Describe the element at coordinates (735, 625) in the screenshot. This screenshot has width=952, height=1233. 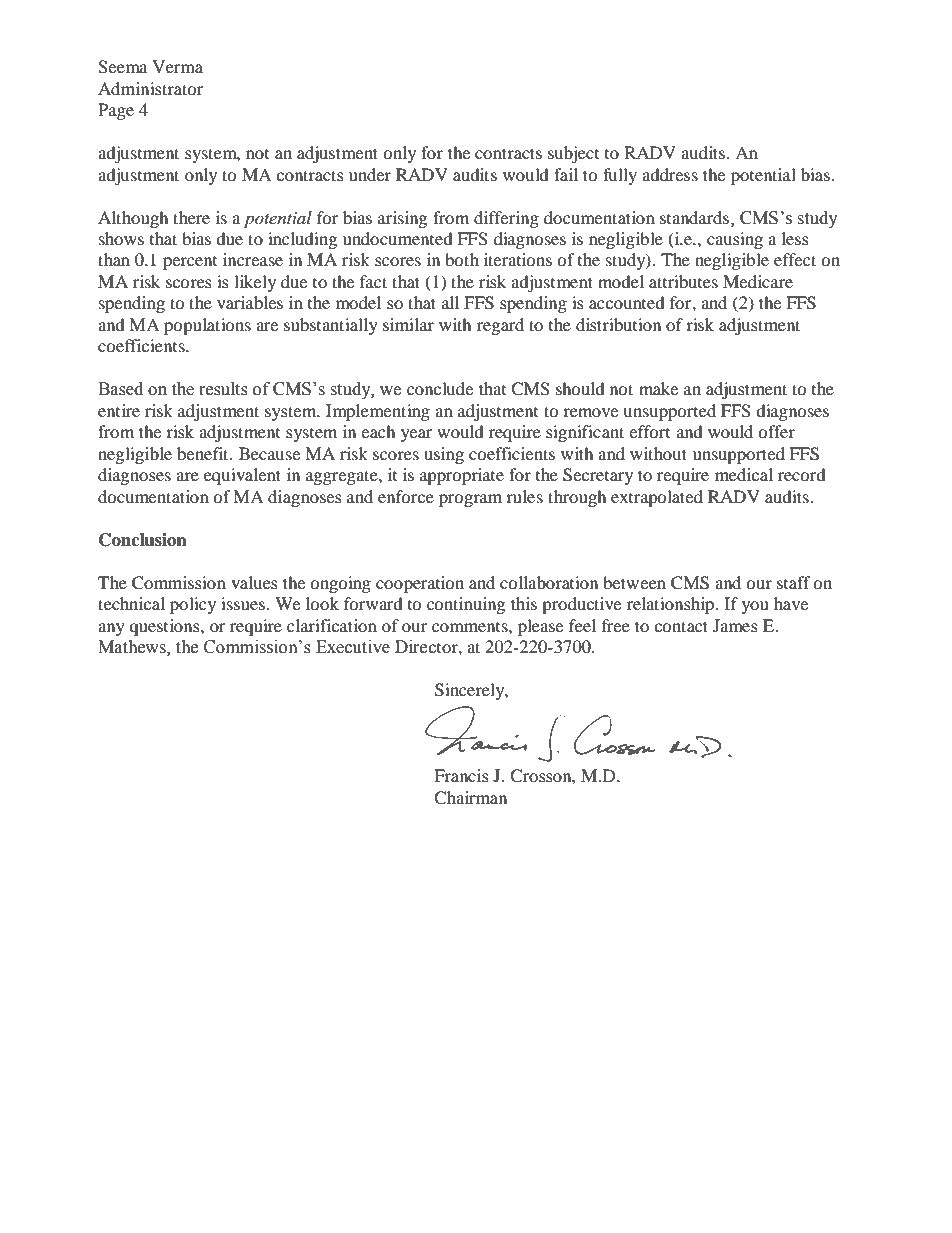
I see `James` at that location.
